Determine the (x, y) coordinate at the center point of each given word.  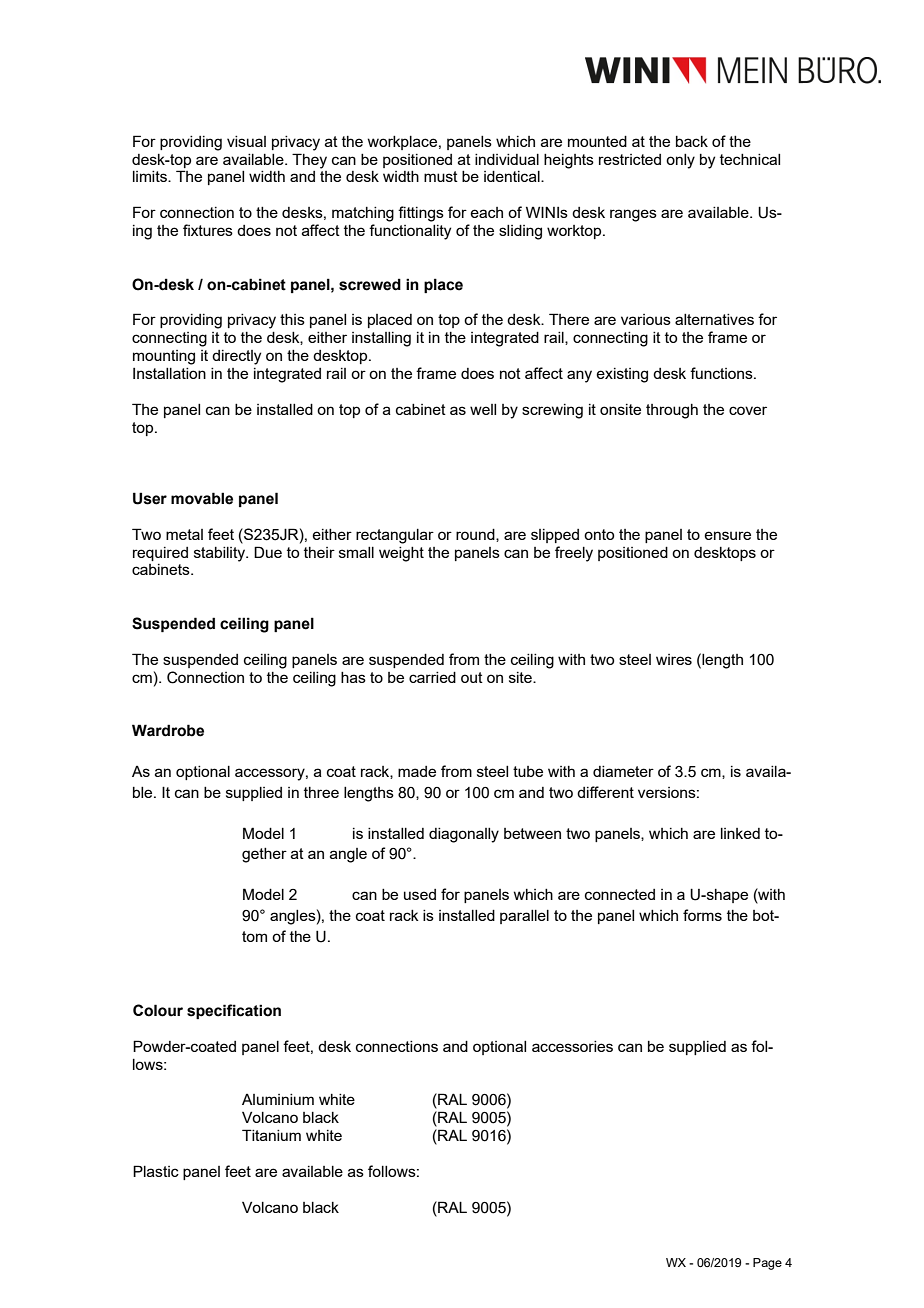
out (472, 677)
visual (246, 141)
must (441, 176)
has (353, 677)
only (680, 161)
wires (674, 659)
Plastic (156, 1171)
